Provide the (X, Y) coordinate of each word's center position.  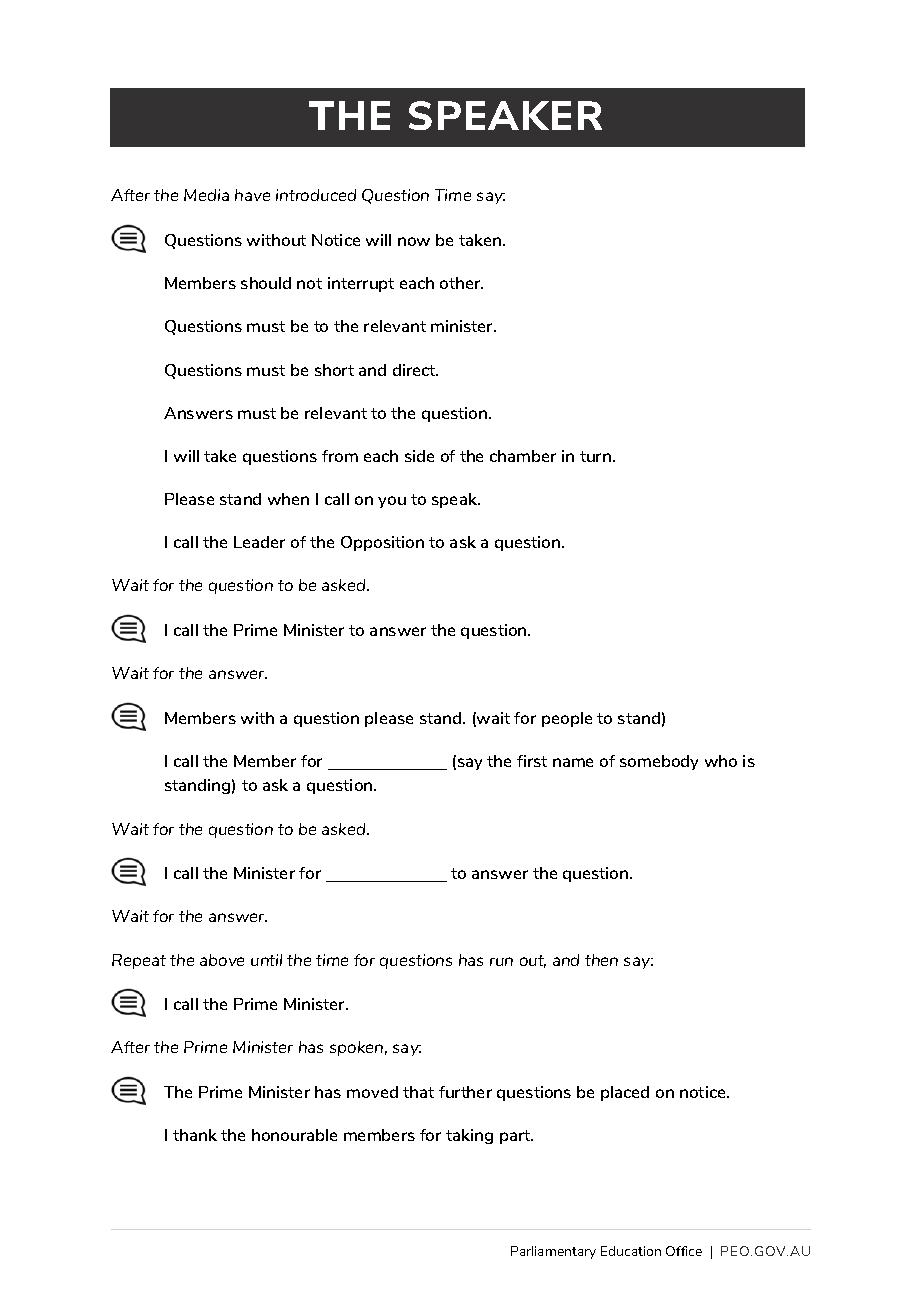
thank (195, 1135)
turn (595, 456)
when (288, 499)
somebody (659, 762)
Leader (259, 542)
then (601, 960)
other (461, 283)
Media (206, 195)
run (501, 961)
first (532, 761)
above (222, 960)
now (414, 241)
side (419, 456)
